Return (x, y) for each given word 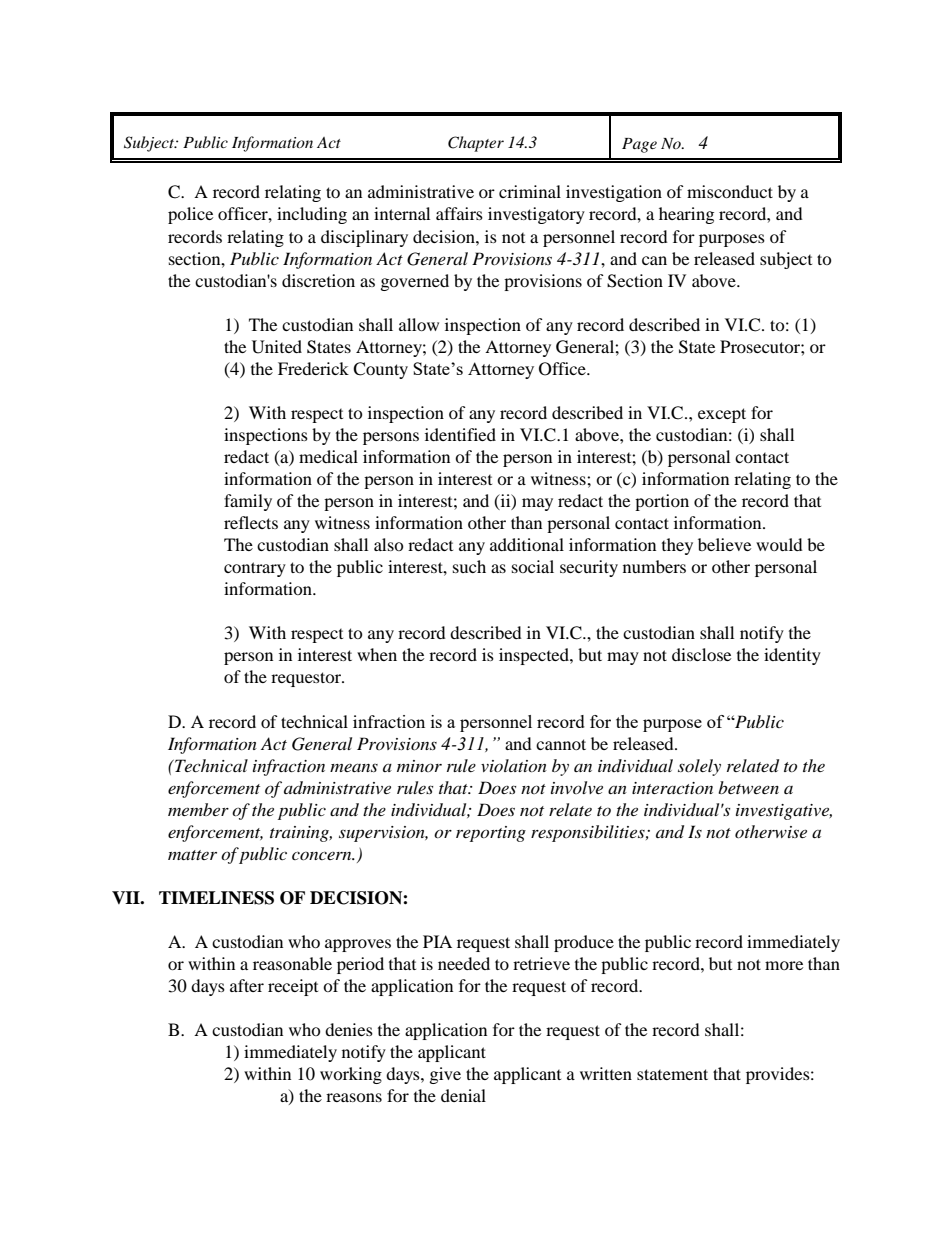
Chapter (476, 144)
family (248, 502)
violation (514, 765)
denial (463, 1095)
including (312, 215)
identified (460, 434)
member (198, 809)
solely (699, 767)
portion (662, 502)
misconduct (730, 191)
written (606, 1073)
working (351, 1075)
